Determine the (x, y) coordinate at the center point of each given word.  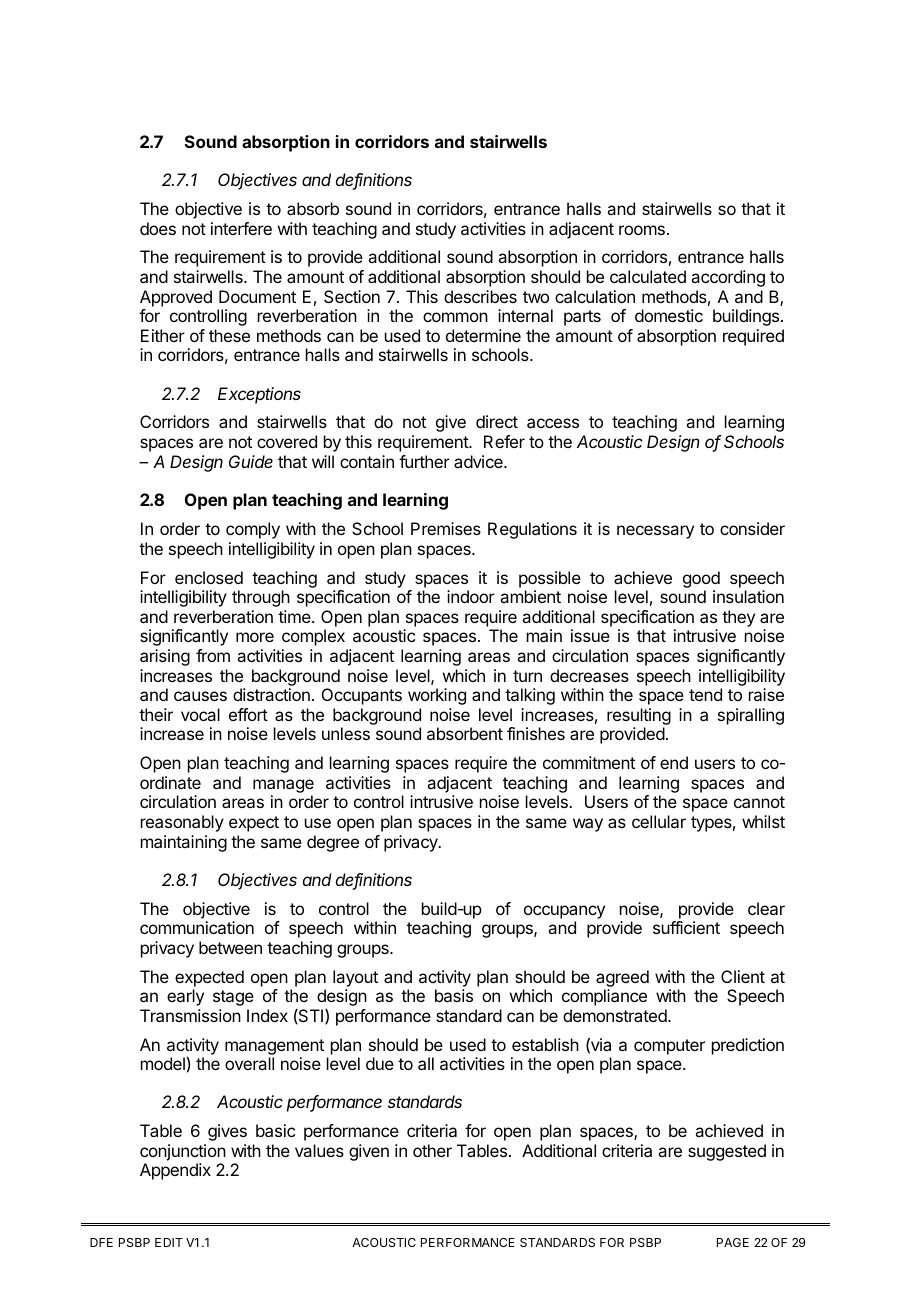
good (701, 579)
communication (197, 927)
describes (480, 296)
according (728, 278)
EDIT (169, 1242)
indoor (471, 596)
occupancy (564, 912)
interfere (241, 228)
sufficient (686, 927)
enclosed (209, 577)
